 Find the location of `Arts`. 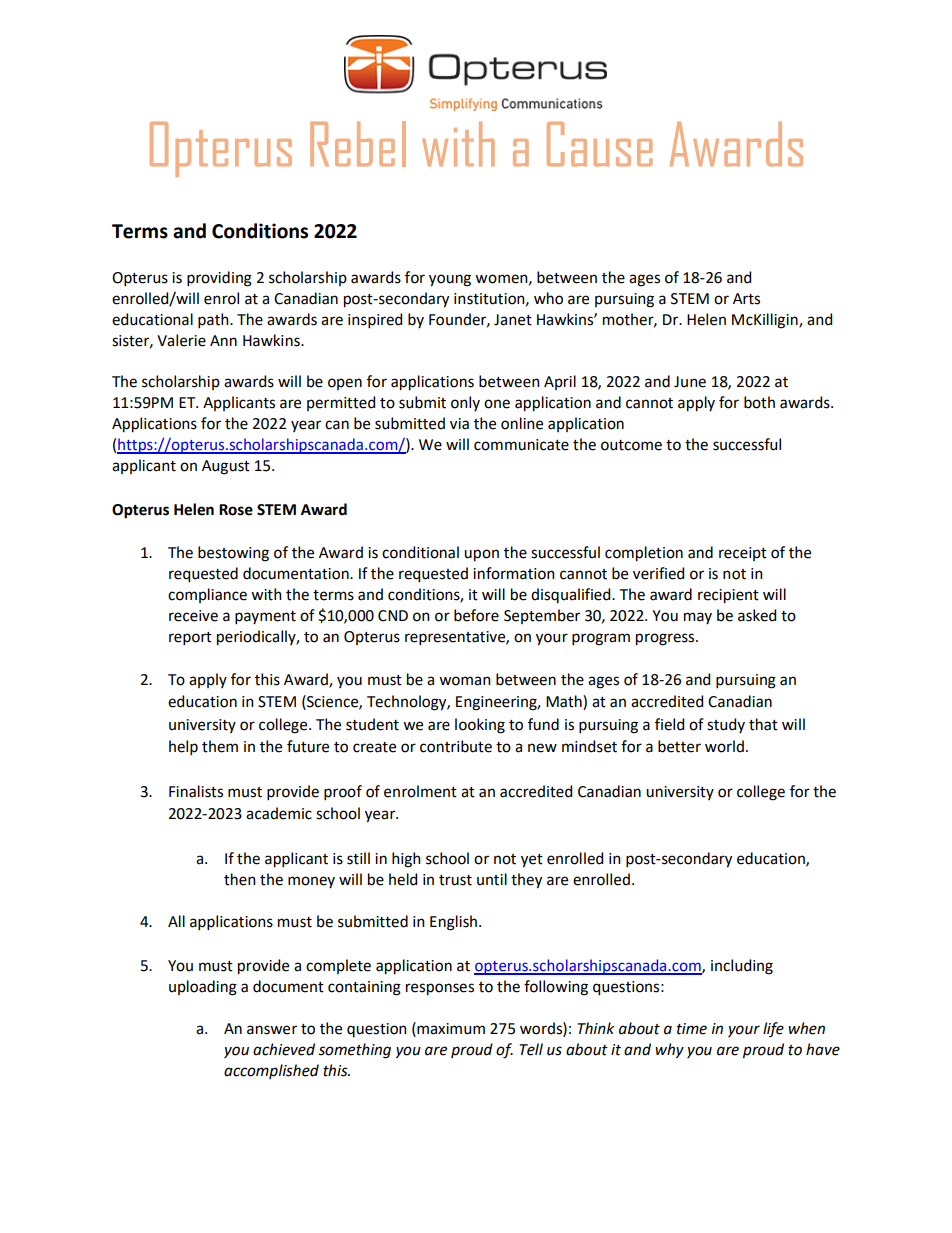

Arts is located at coordinates (746, 299).
